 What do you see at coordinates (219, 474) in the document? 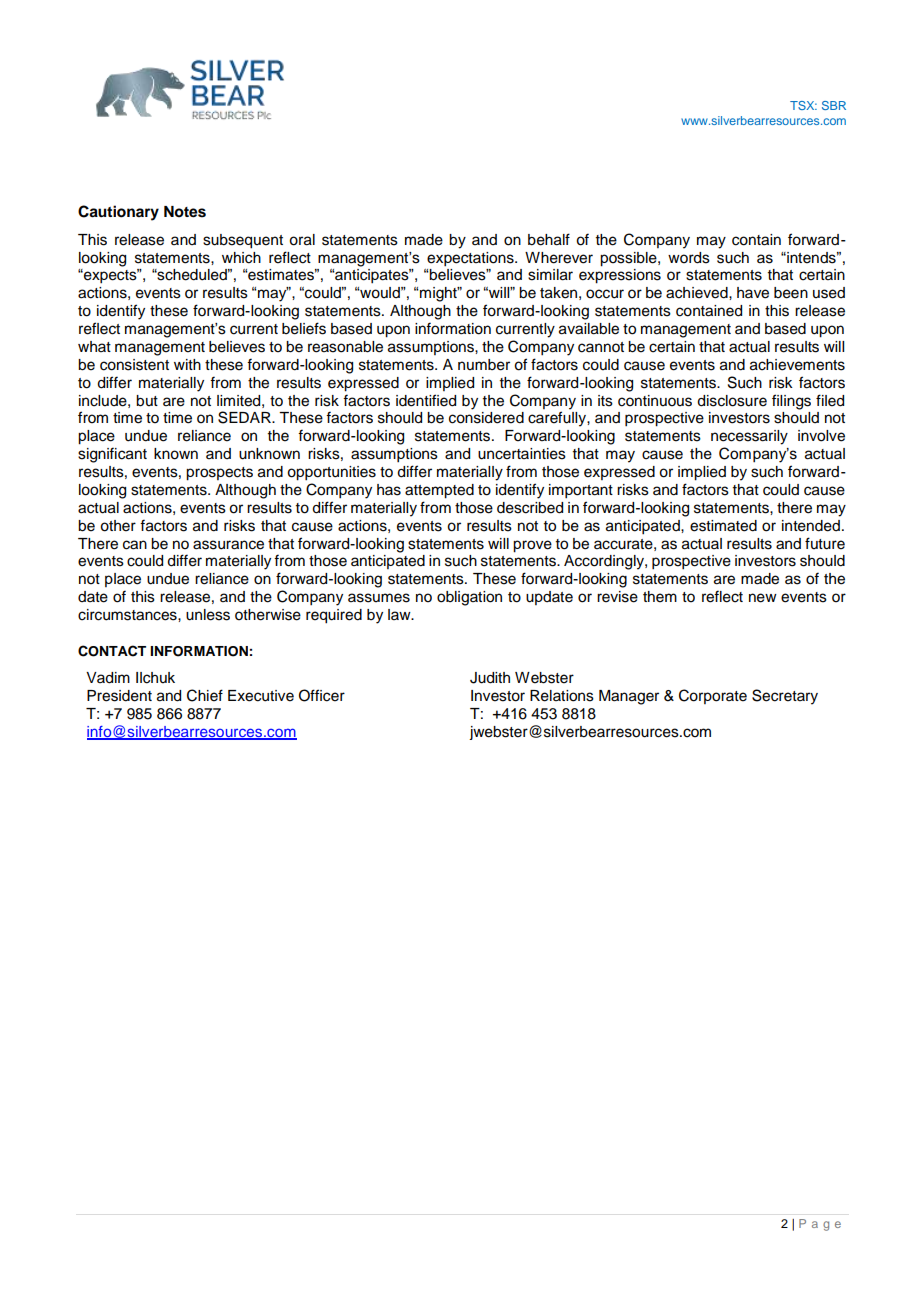
I see `prospects` at bounding box center [219, 474].
